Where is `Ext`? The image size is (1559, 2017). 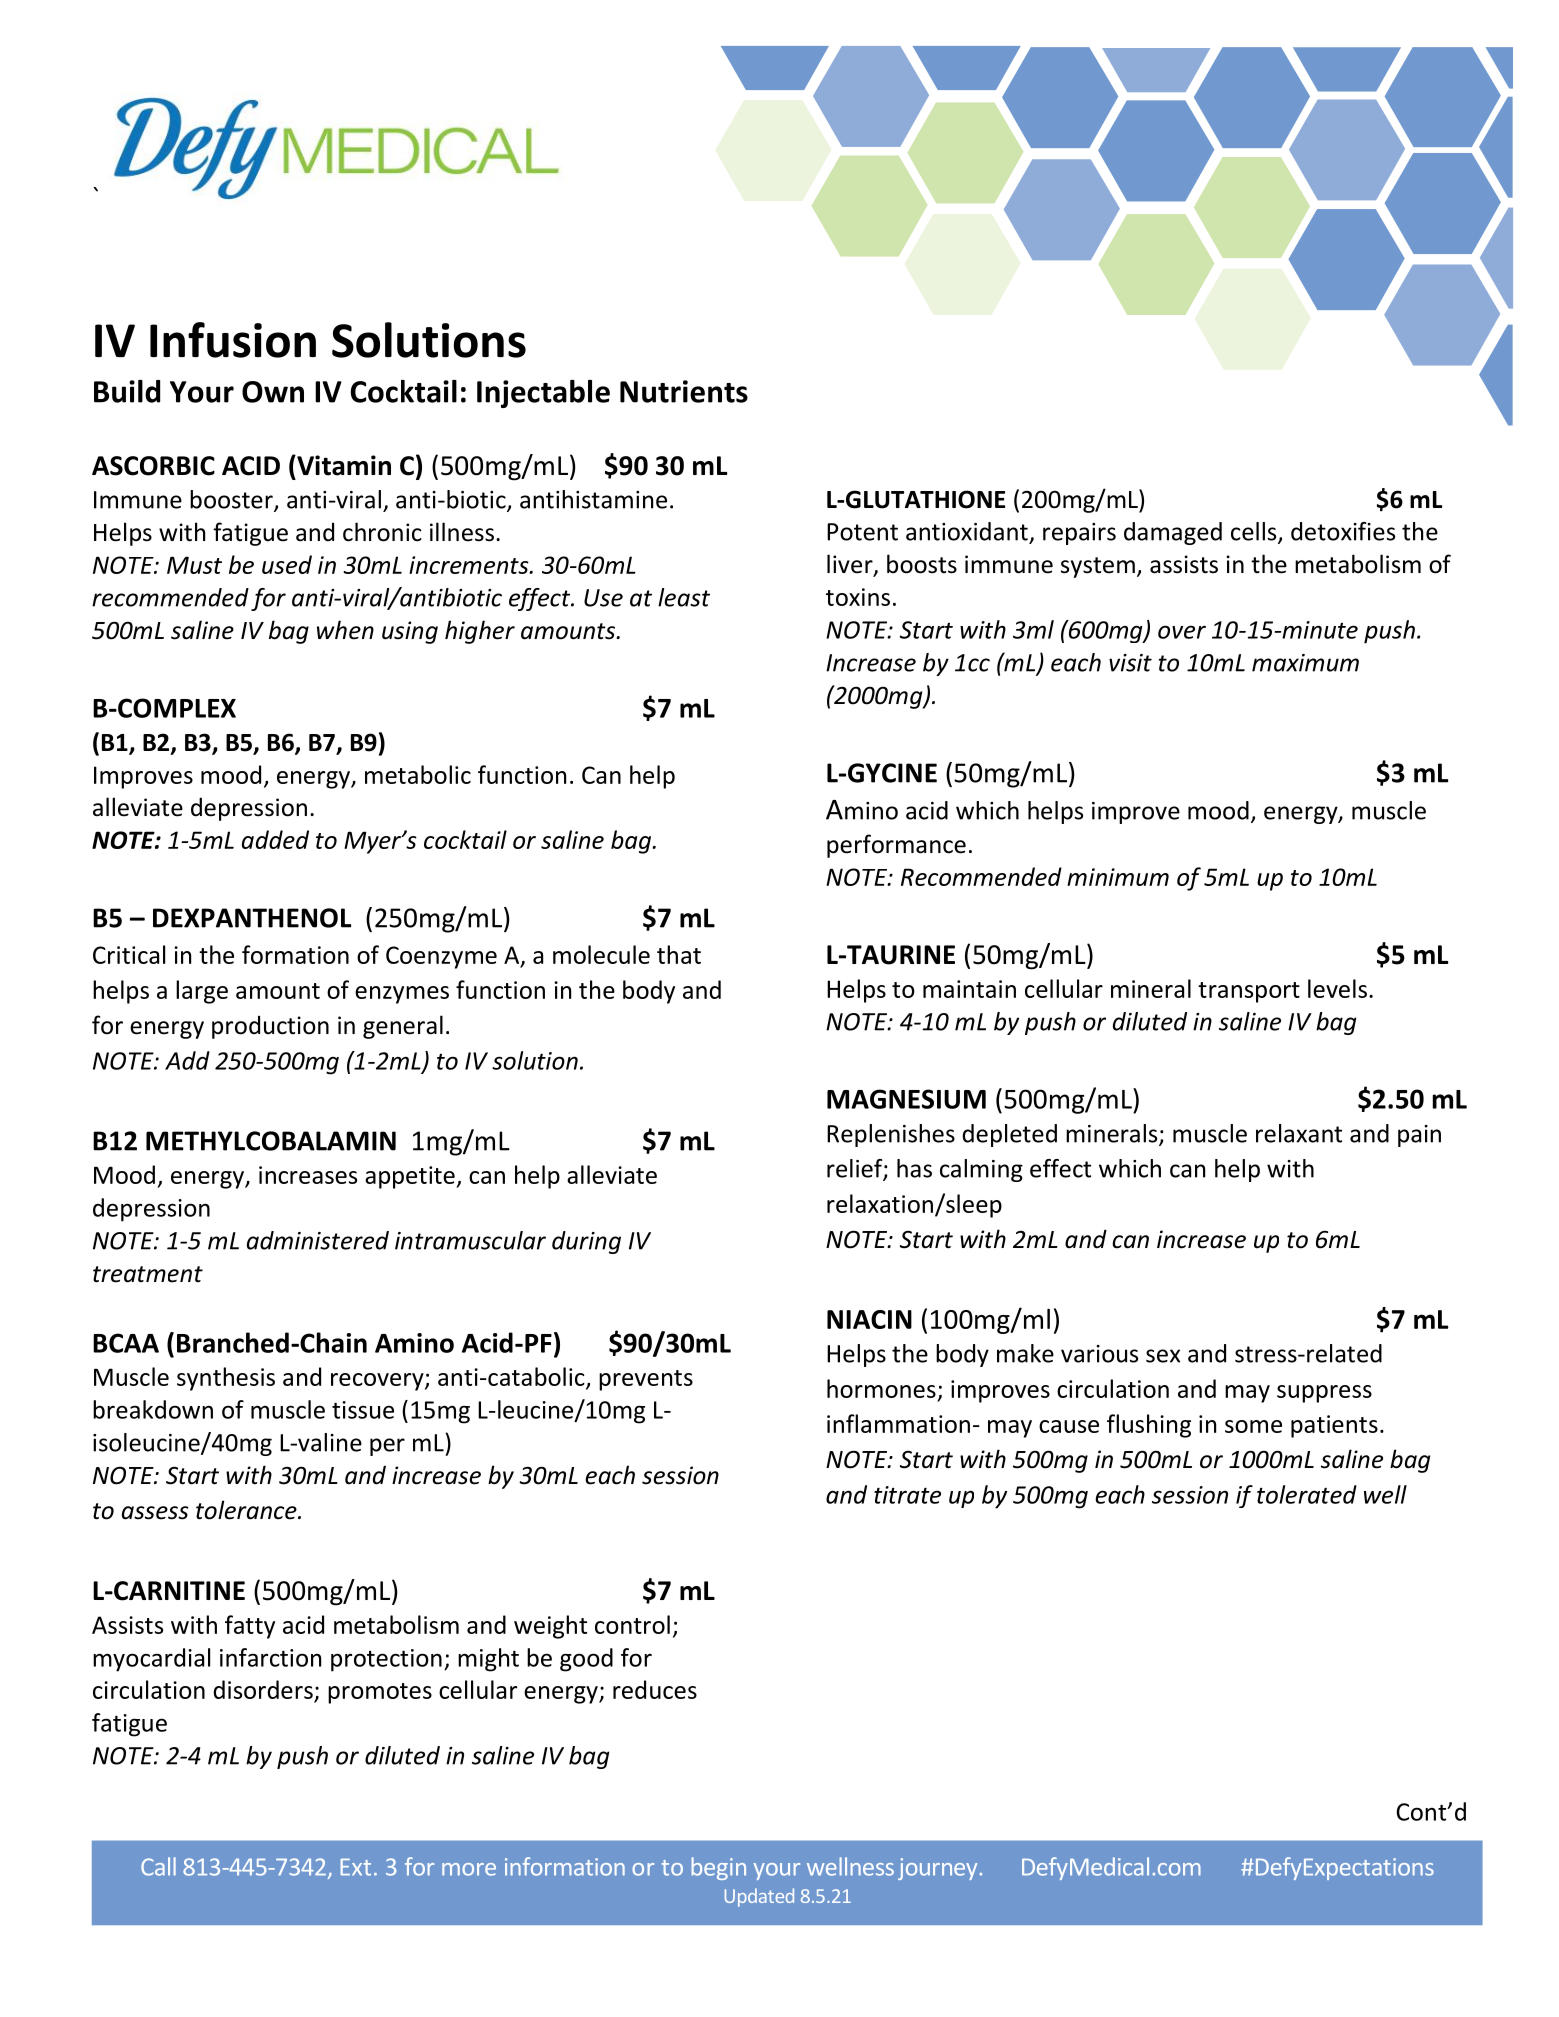
Ext is located at coordinates (356, 1867).
